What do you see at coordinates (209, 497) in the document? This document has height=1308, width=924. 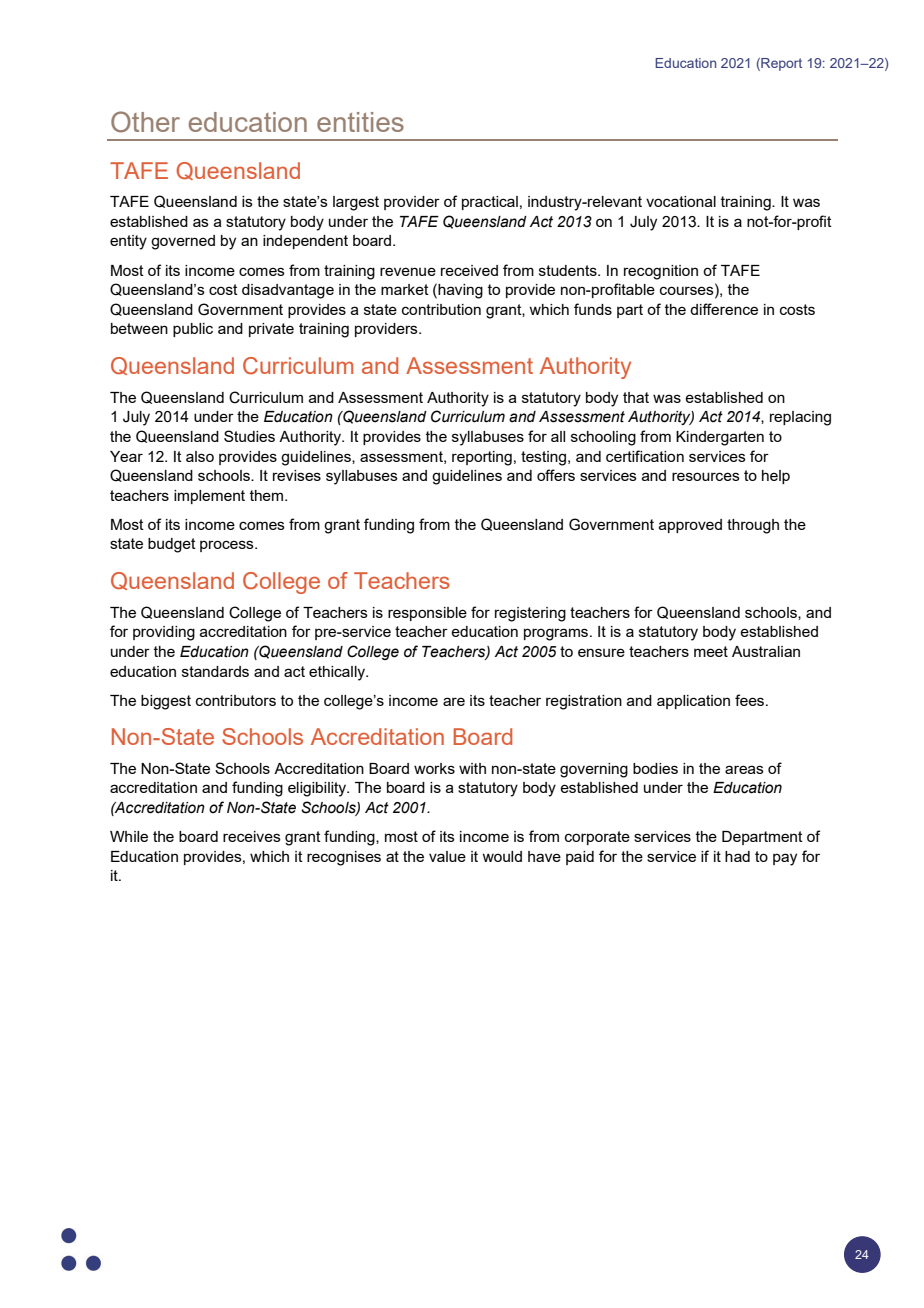 I see `implement` at bounding box center [209, 497].
